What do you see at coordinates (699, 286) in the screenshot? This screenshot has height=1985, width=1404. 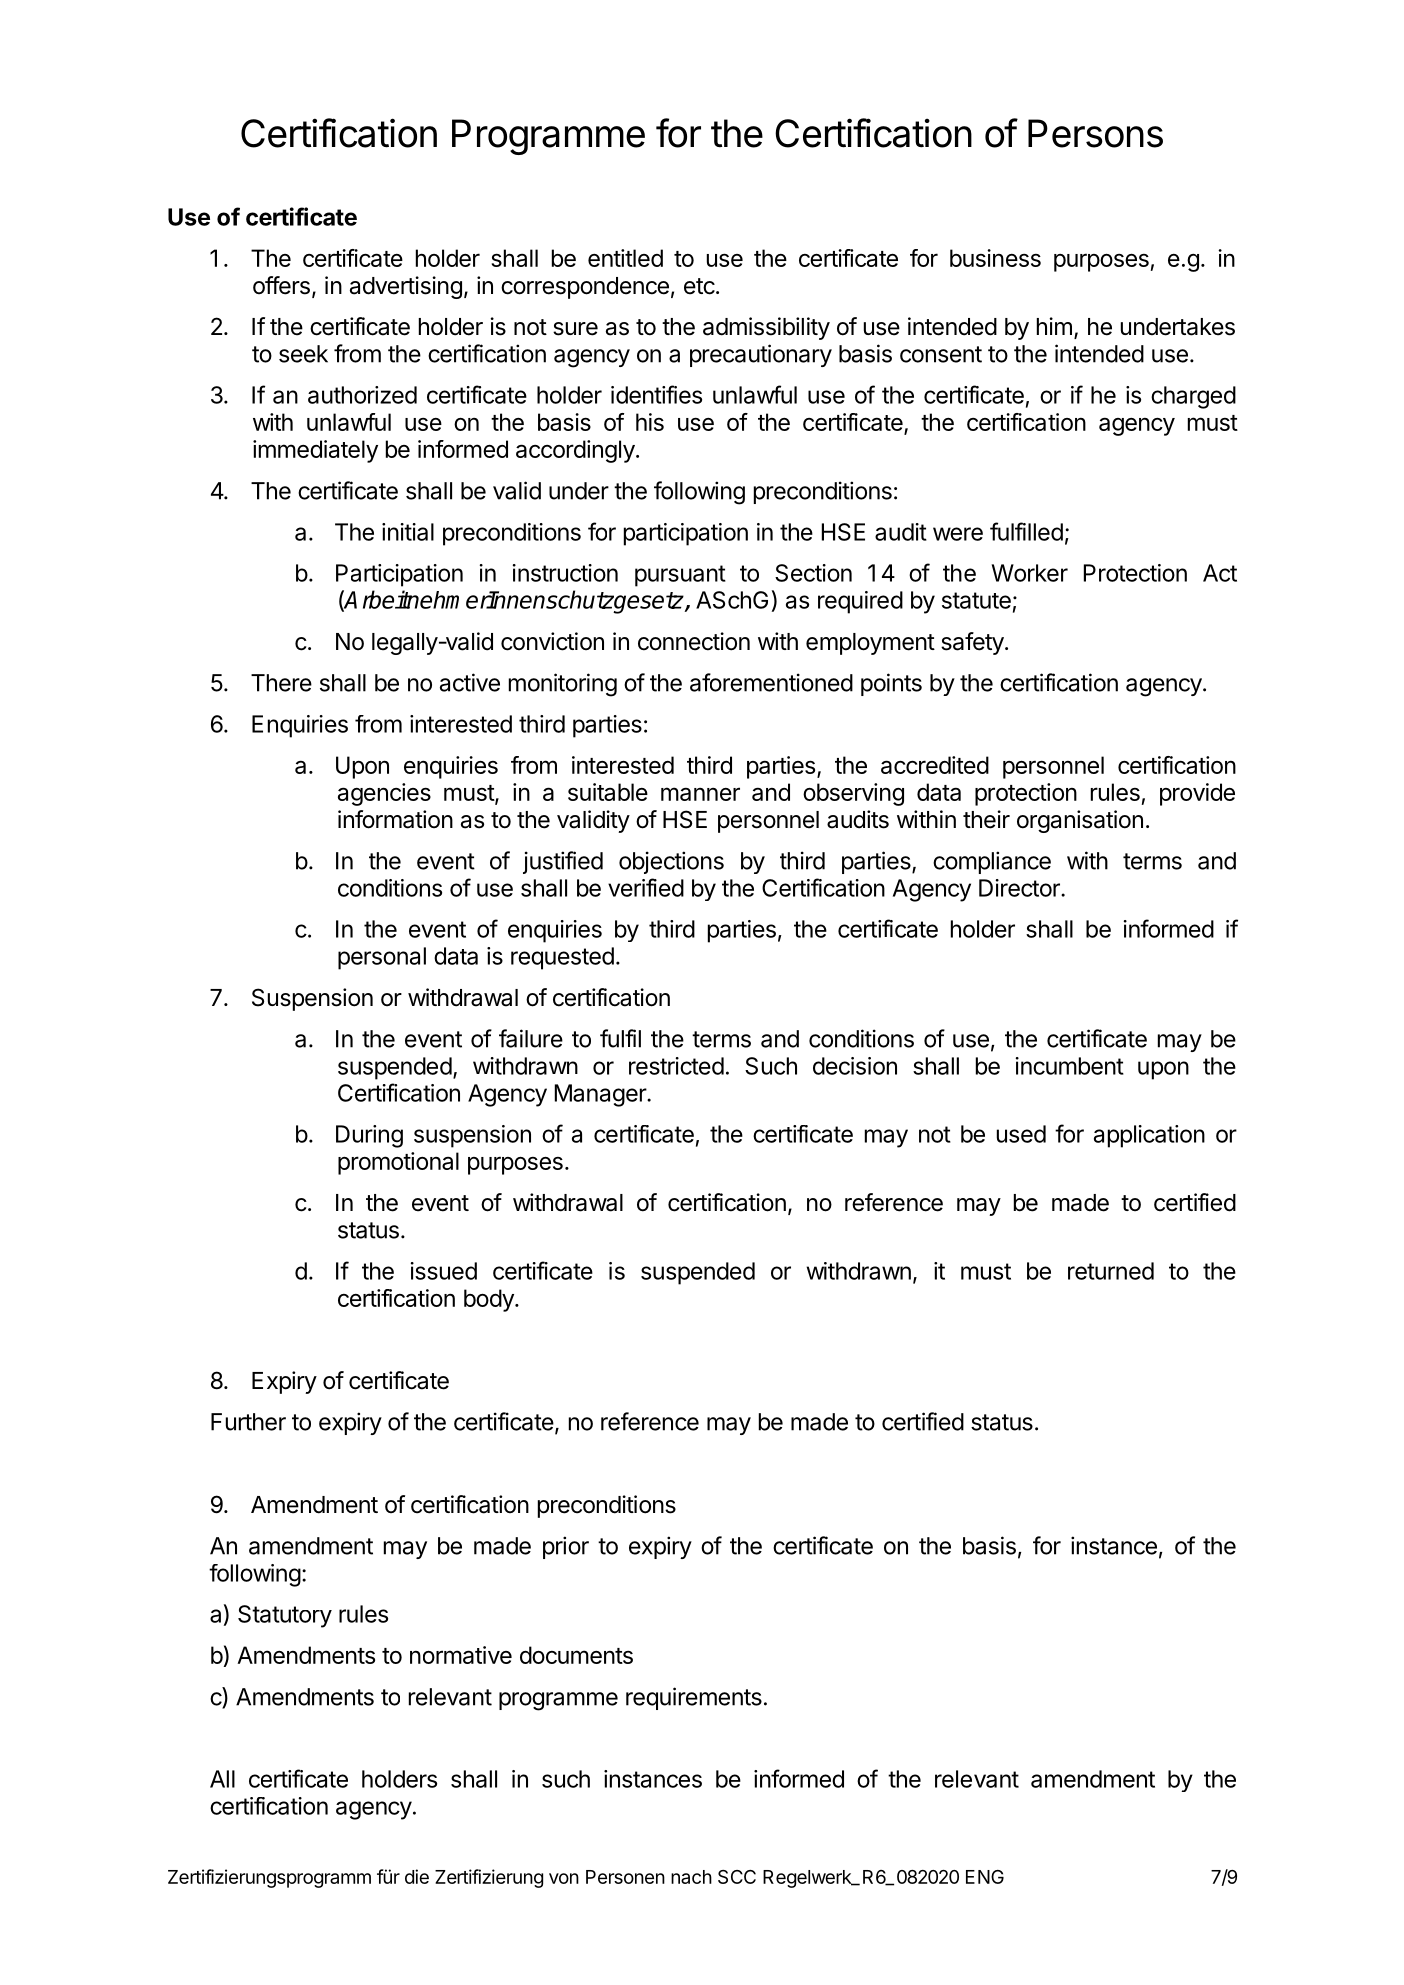 I see `etc` at bounding box center [699, 286].
